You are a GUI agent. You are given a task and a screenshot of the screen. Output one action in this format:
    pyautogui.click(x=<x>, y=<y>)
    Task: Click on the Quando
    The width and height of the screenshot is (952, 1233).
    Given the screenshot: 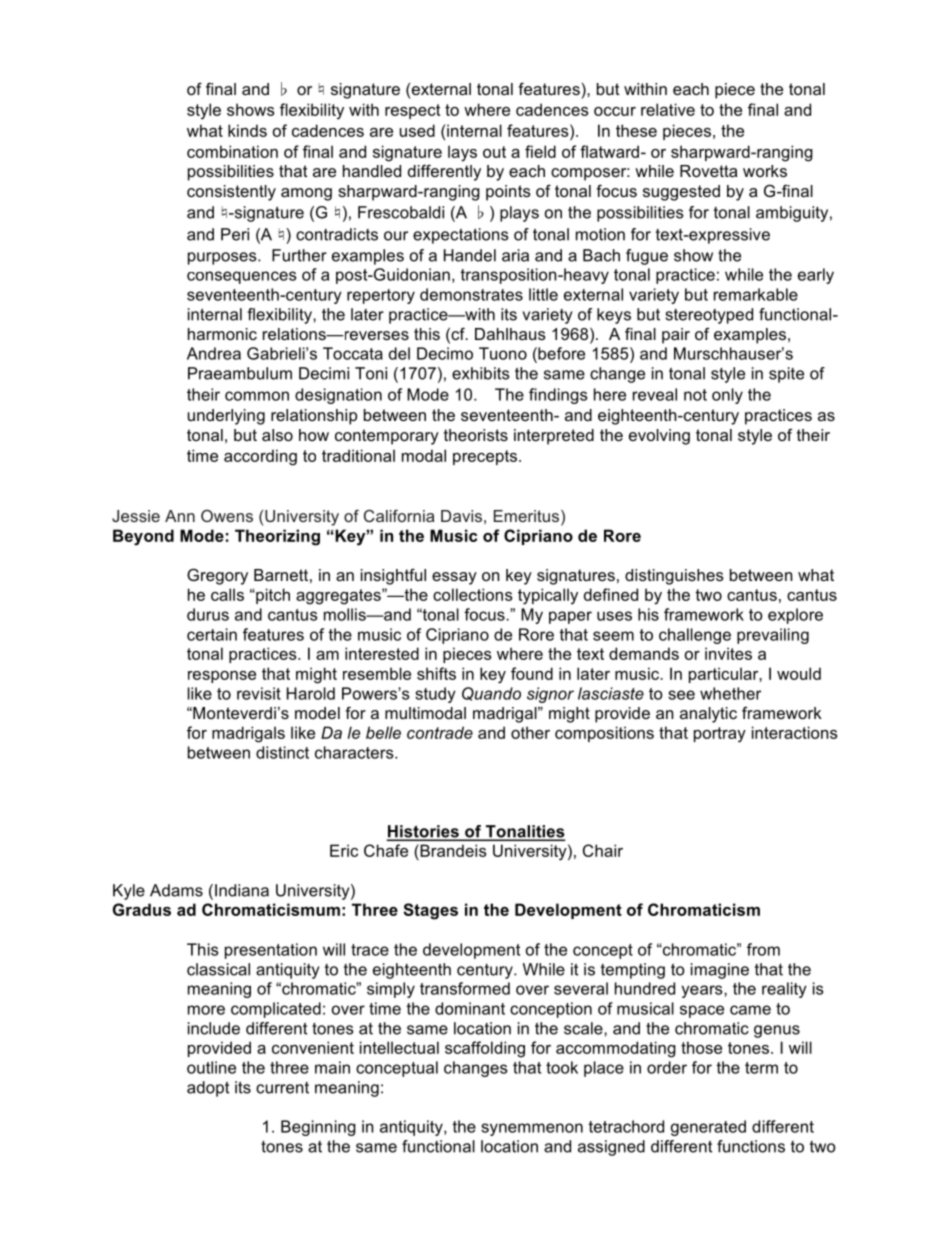 What is the action you would take?
    pyautogui.click(x=491, y=694)
